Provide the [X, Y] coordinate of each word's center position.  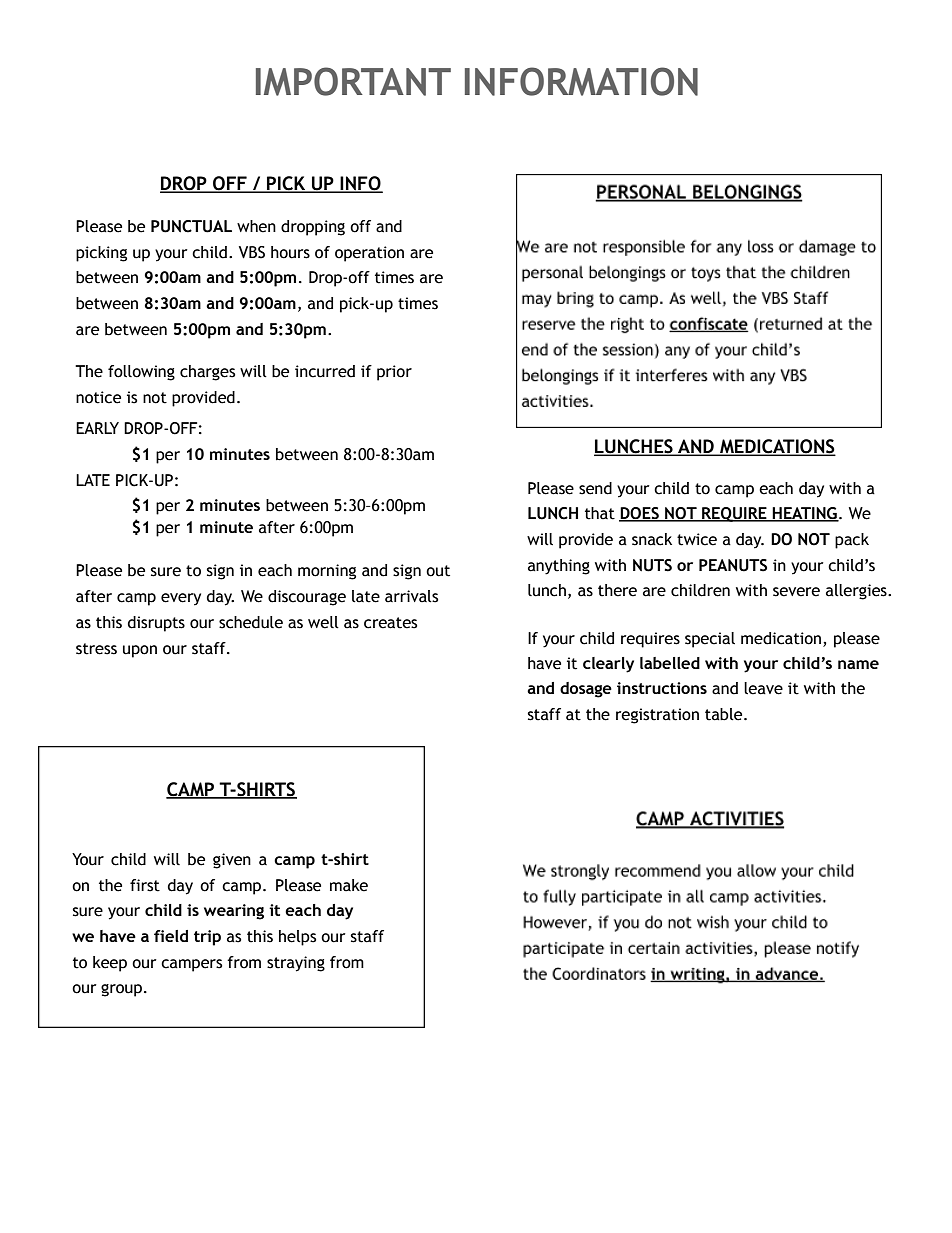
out [438, 571]
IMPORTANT [353, 81]
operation [369, 254]
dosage [586, 690]
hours [290, 252]
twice [697, 539]
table [725, 714]
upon [140, 651]
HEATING [805, 514]
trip [207, 938]
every [181, 599]
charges [207, 373]
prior [394, 373]
